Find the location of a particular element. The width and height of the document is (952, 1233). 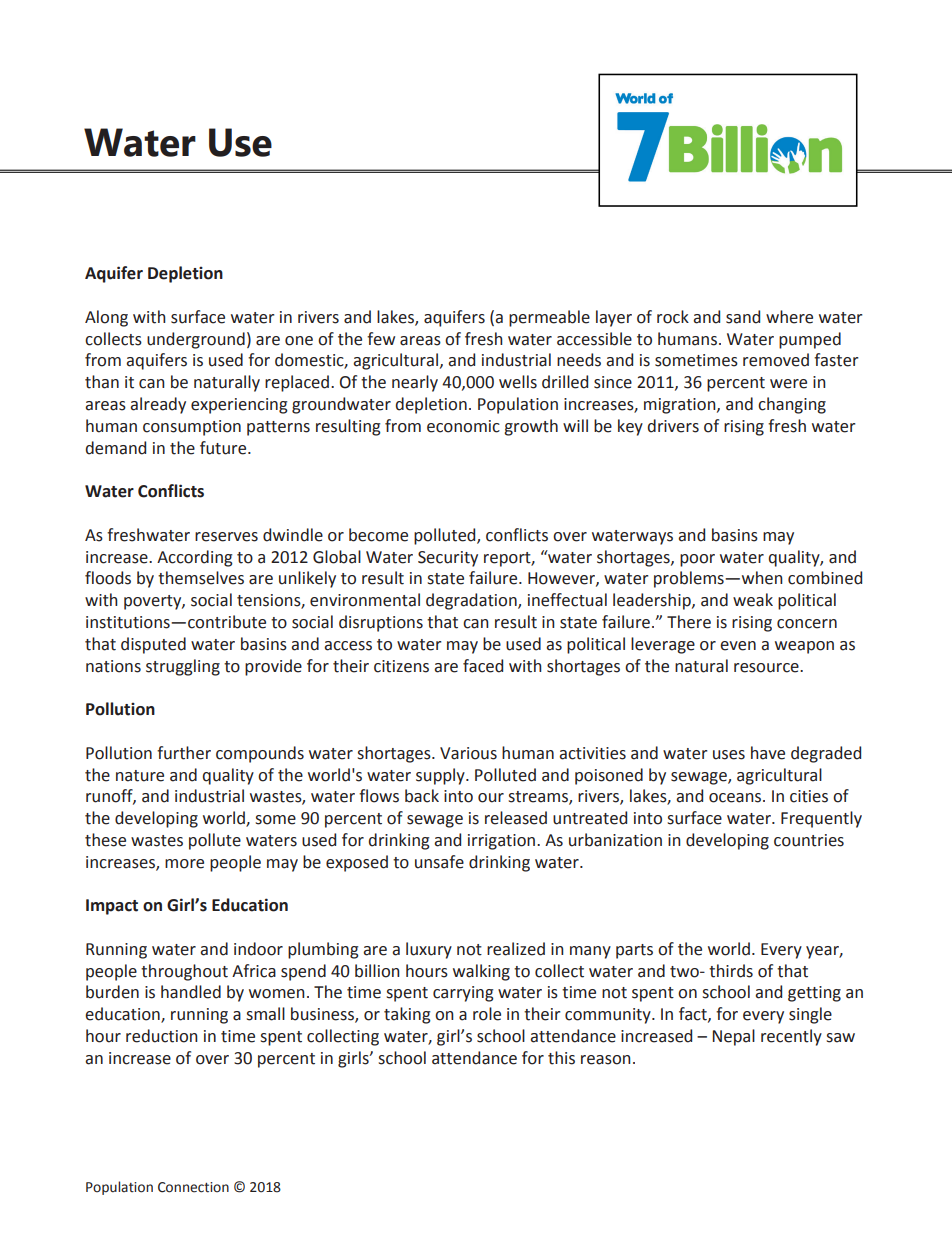

poor is located at coordinates (697, 560).
